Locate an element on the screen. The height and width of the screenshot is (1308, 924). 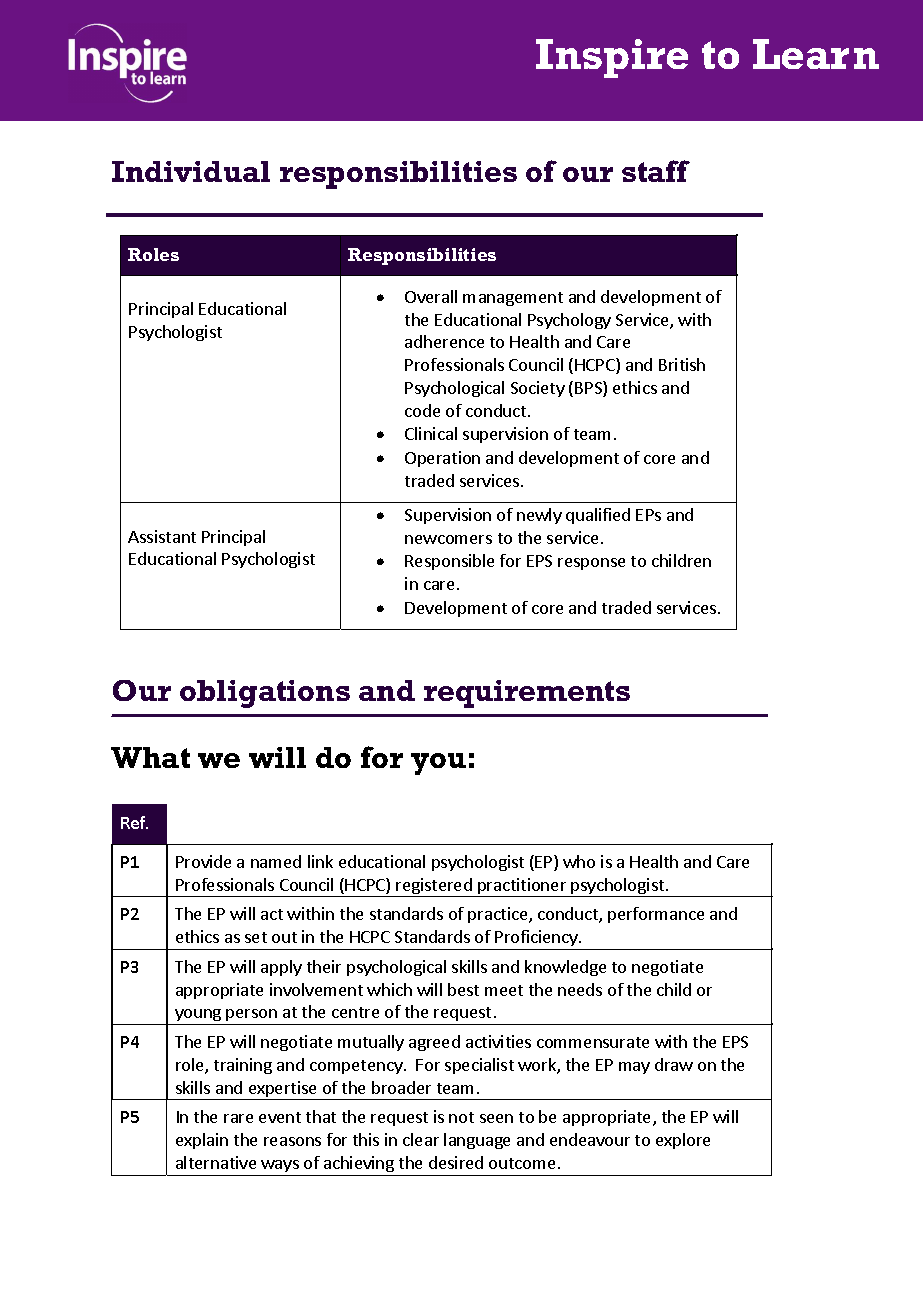
Assistant is located at coordinates (162, 536).
